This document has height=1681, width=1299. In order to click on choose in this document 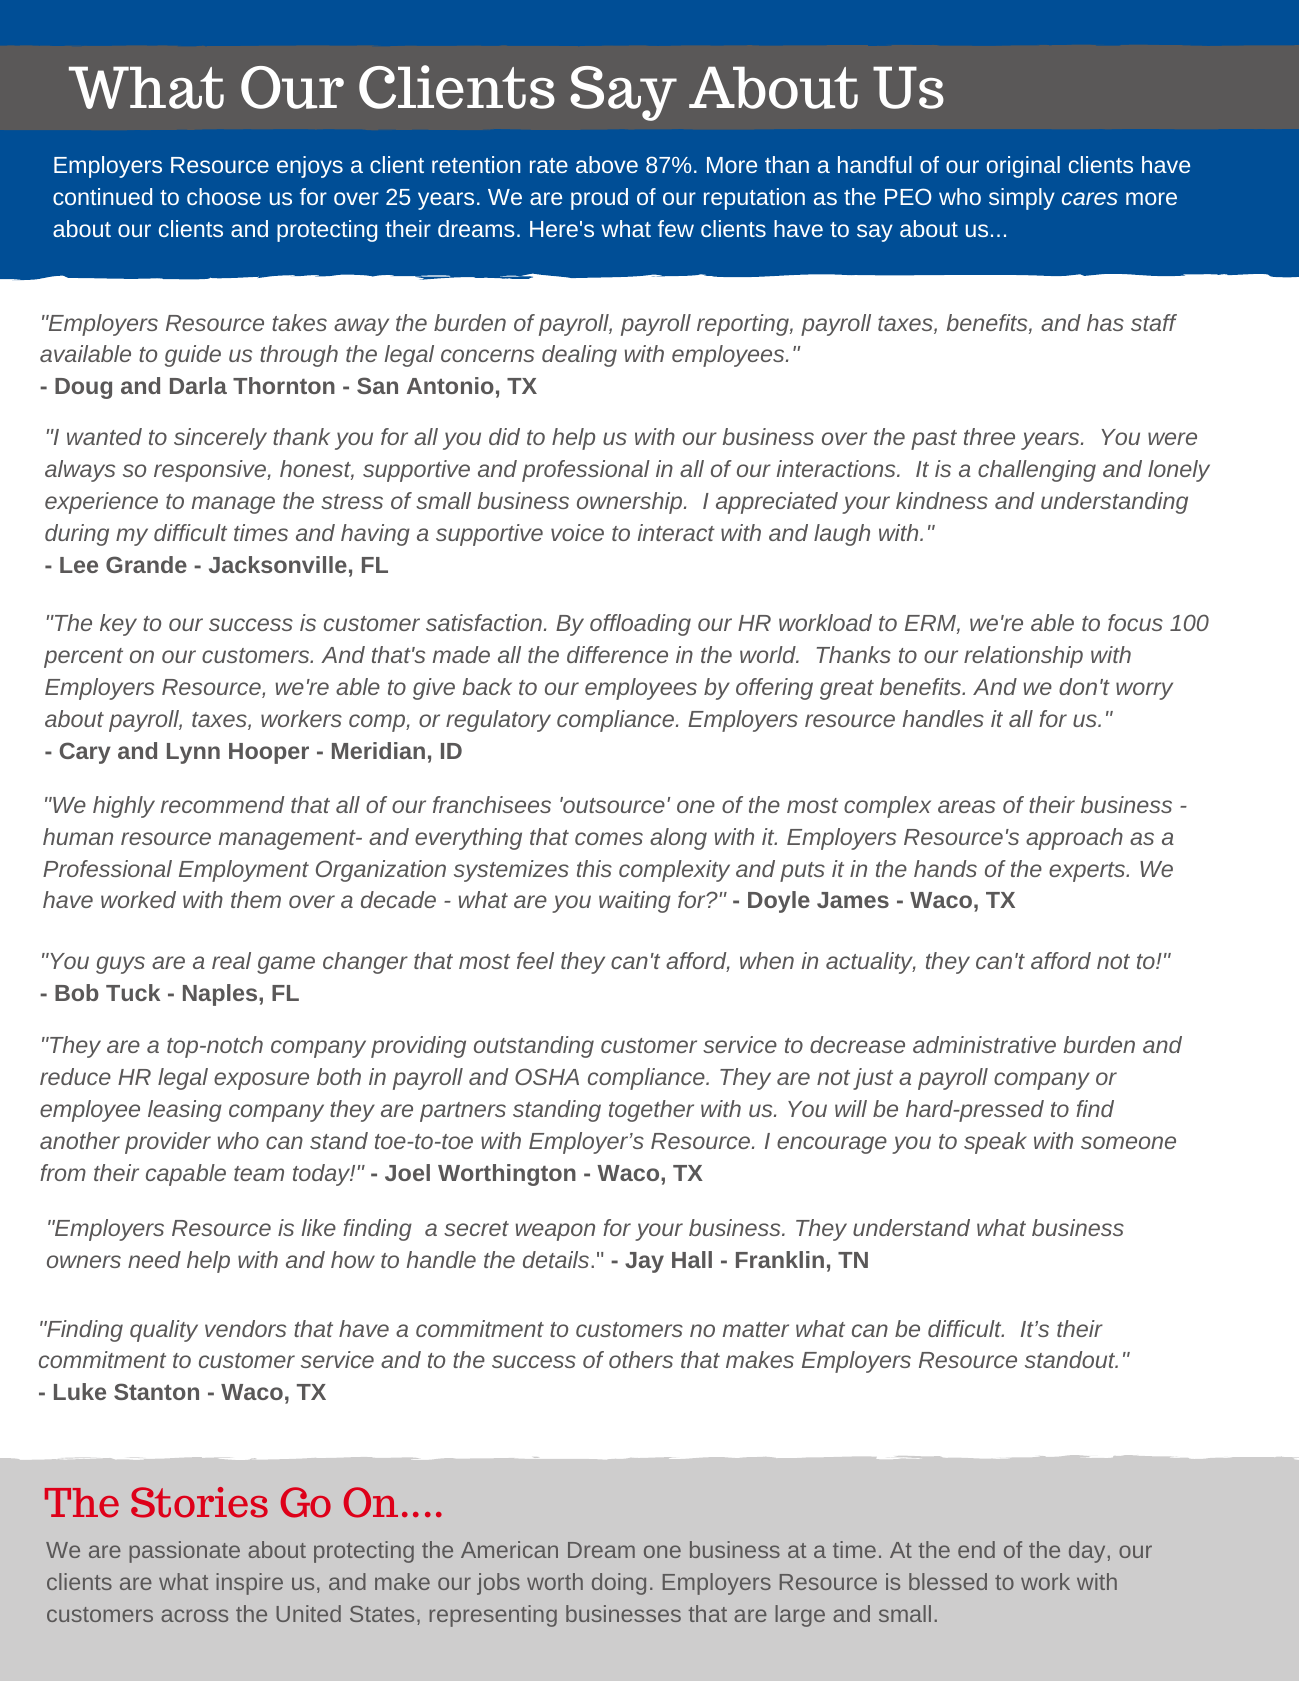, I will do `click(224, 196)`.
